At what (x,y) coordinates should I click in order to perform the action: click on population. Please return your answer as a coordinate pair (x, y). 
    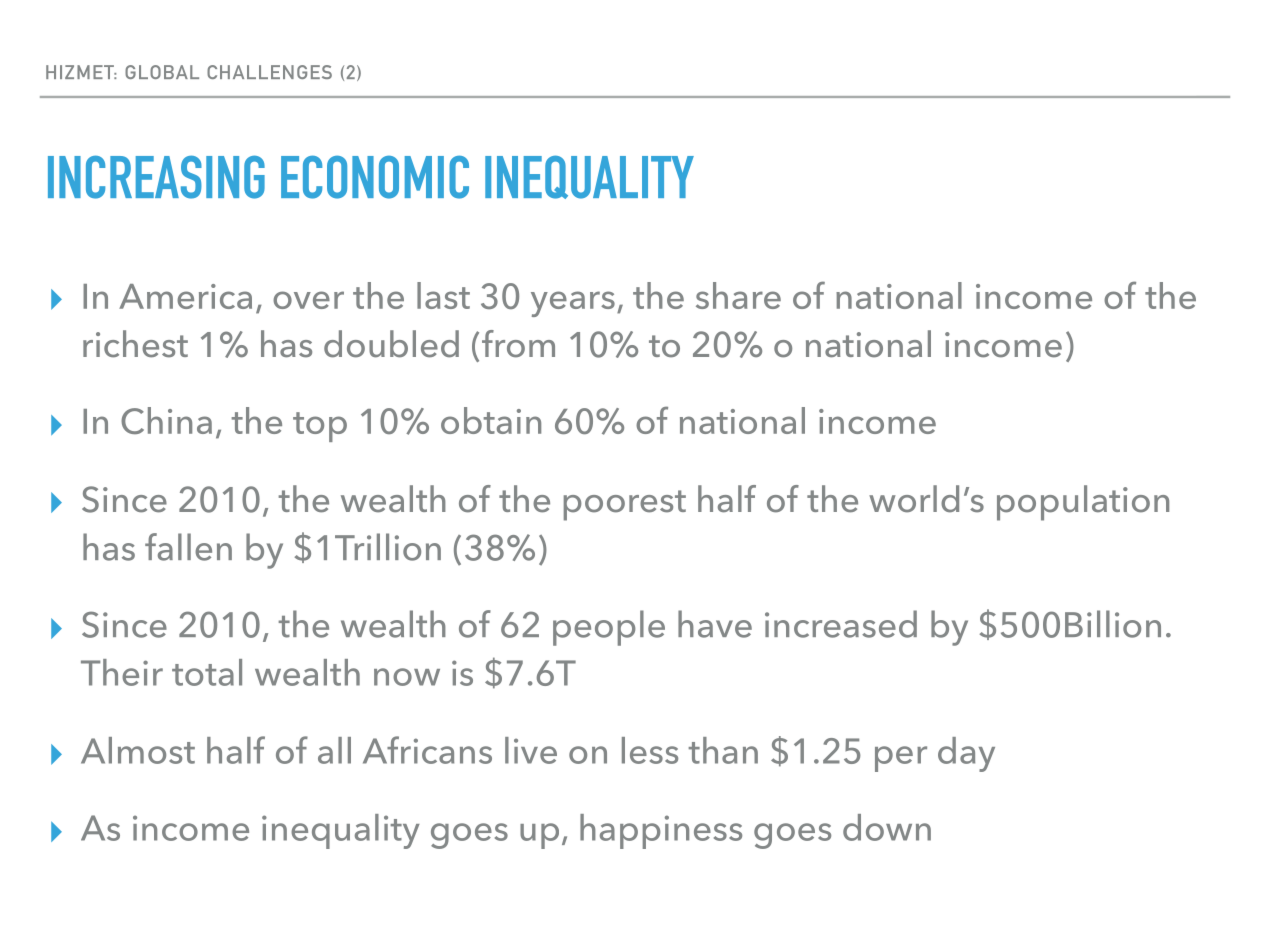
    Looking at the image, I should click on (1083, 503).
